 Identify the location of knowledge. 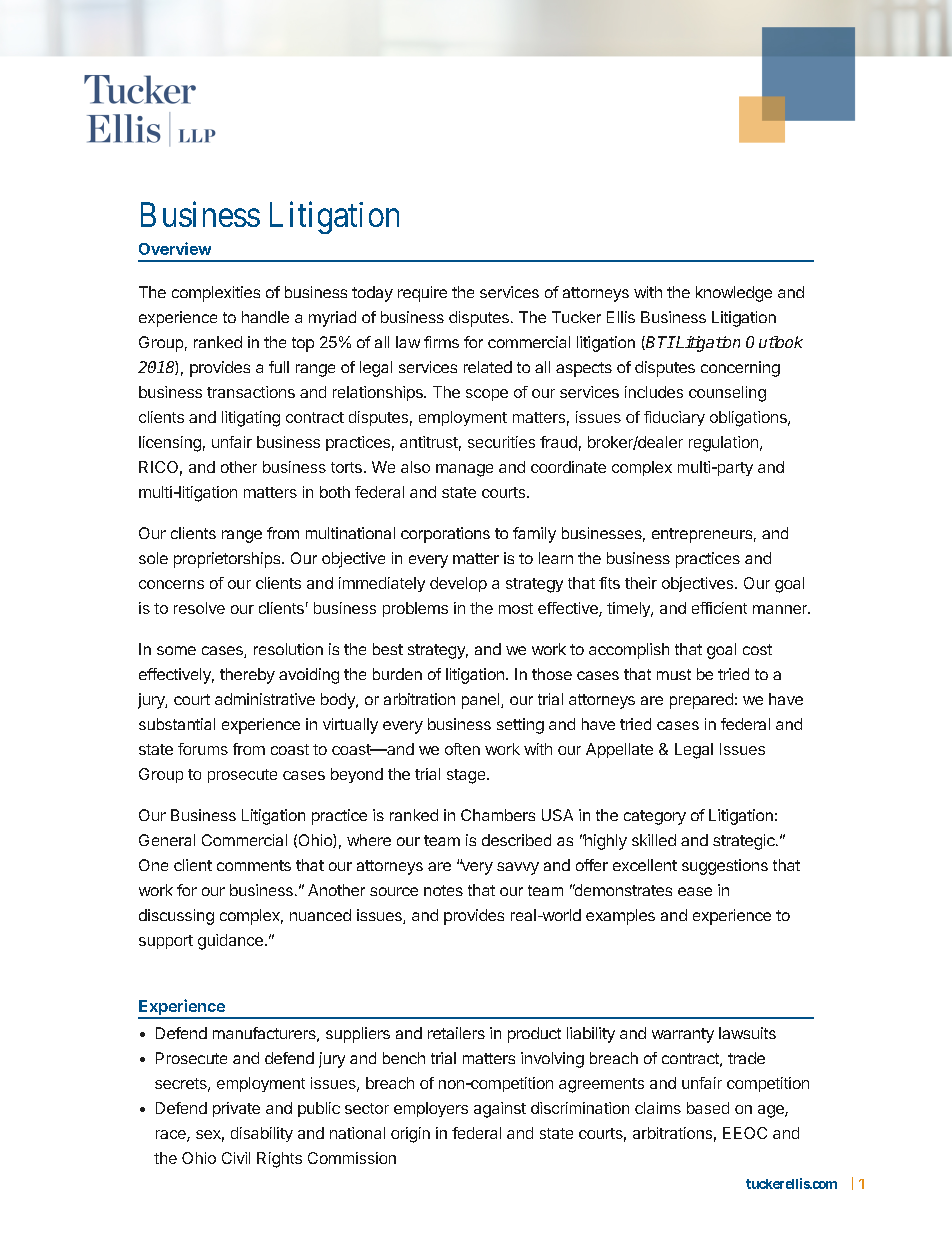
(734, 294).
